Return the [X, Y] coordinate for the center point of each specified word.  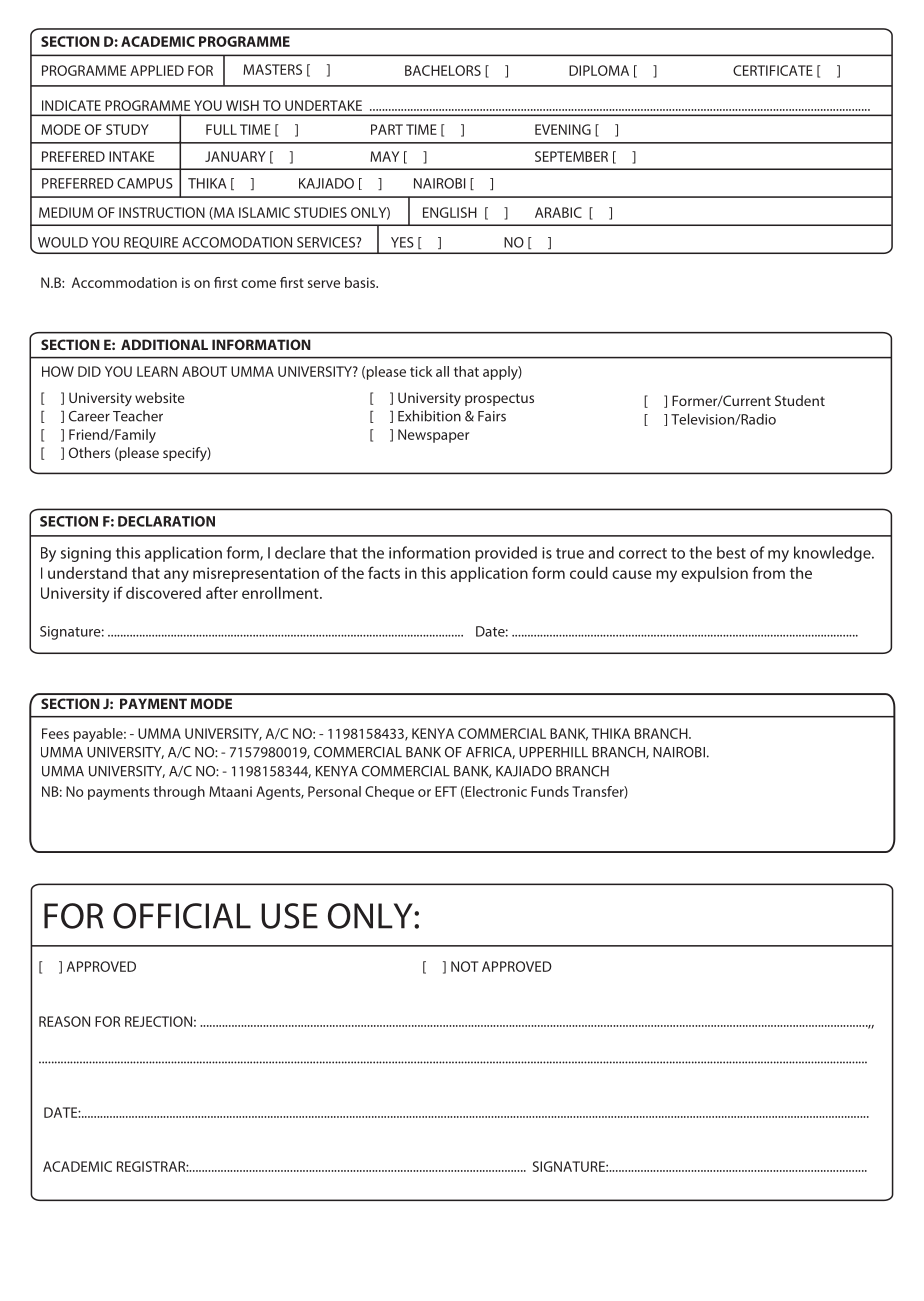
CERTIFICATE [773, 70]
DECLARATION [166, 521]
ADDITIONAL [164, 344]
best [731, 552]
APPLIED [157, 70]
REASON [64, 1021]
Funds [550, 791]
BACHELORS [443, 70]
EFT [446, 791]
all [442, 371]
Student [800, 400]
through [179, 793]
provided [506, 554]
